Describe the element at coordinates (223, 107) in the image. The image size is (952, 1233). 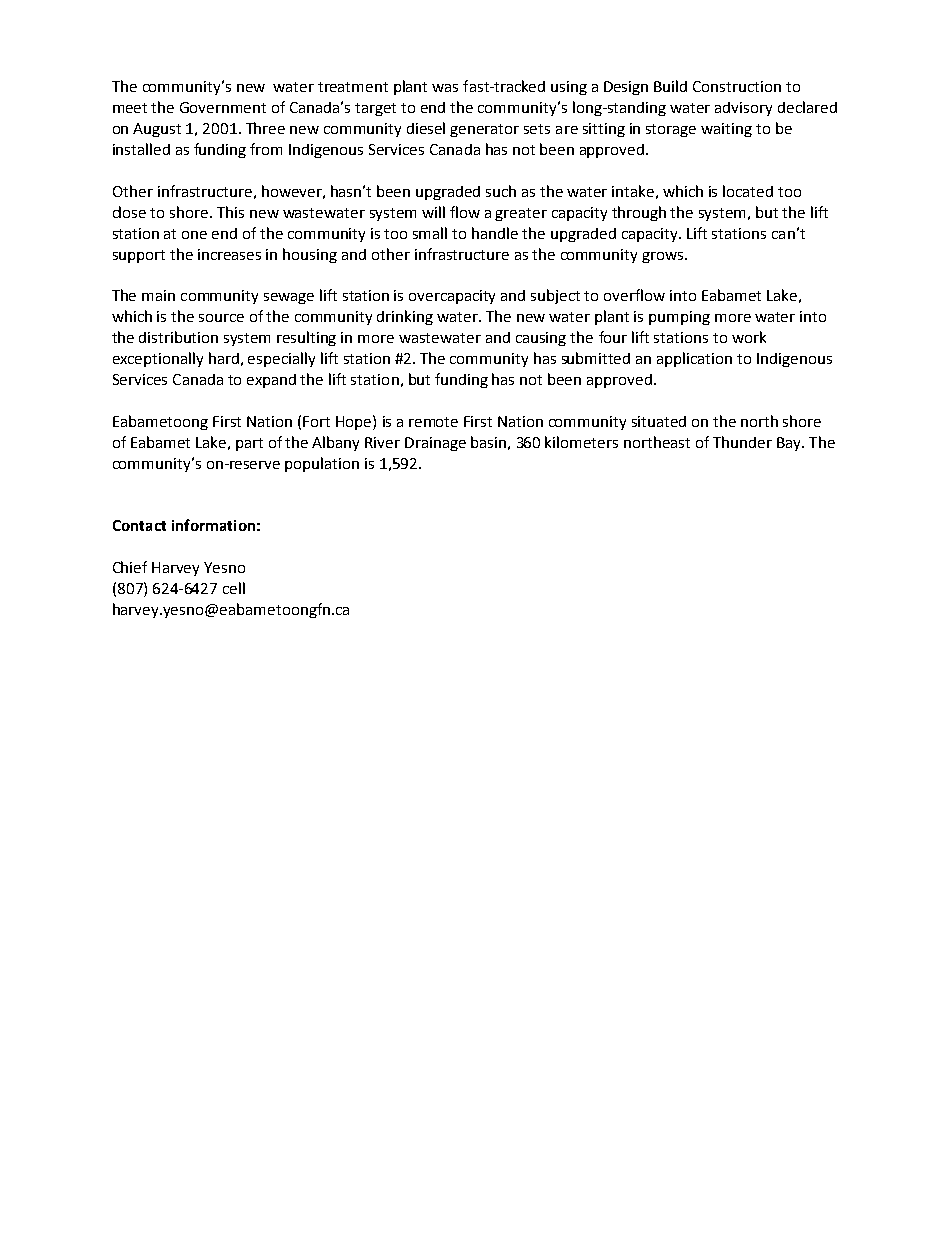
I see `Government` at that location.
